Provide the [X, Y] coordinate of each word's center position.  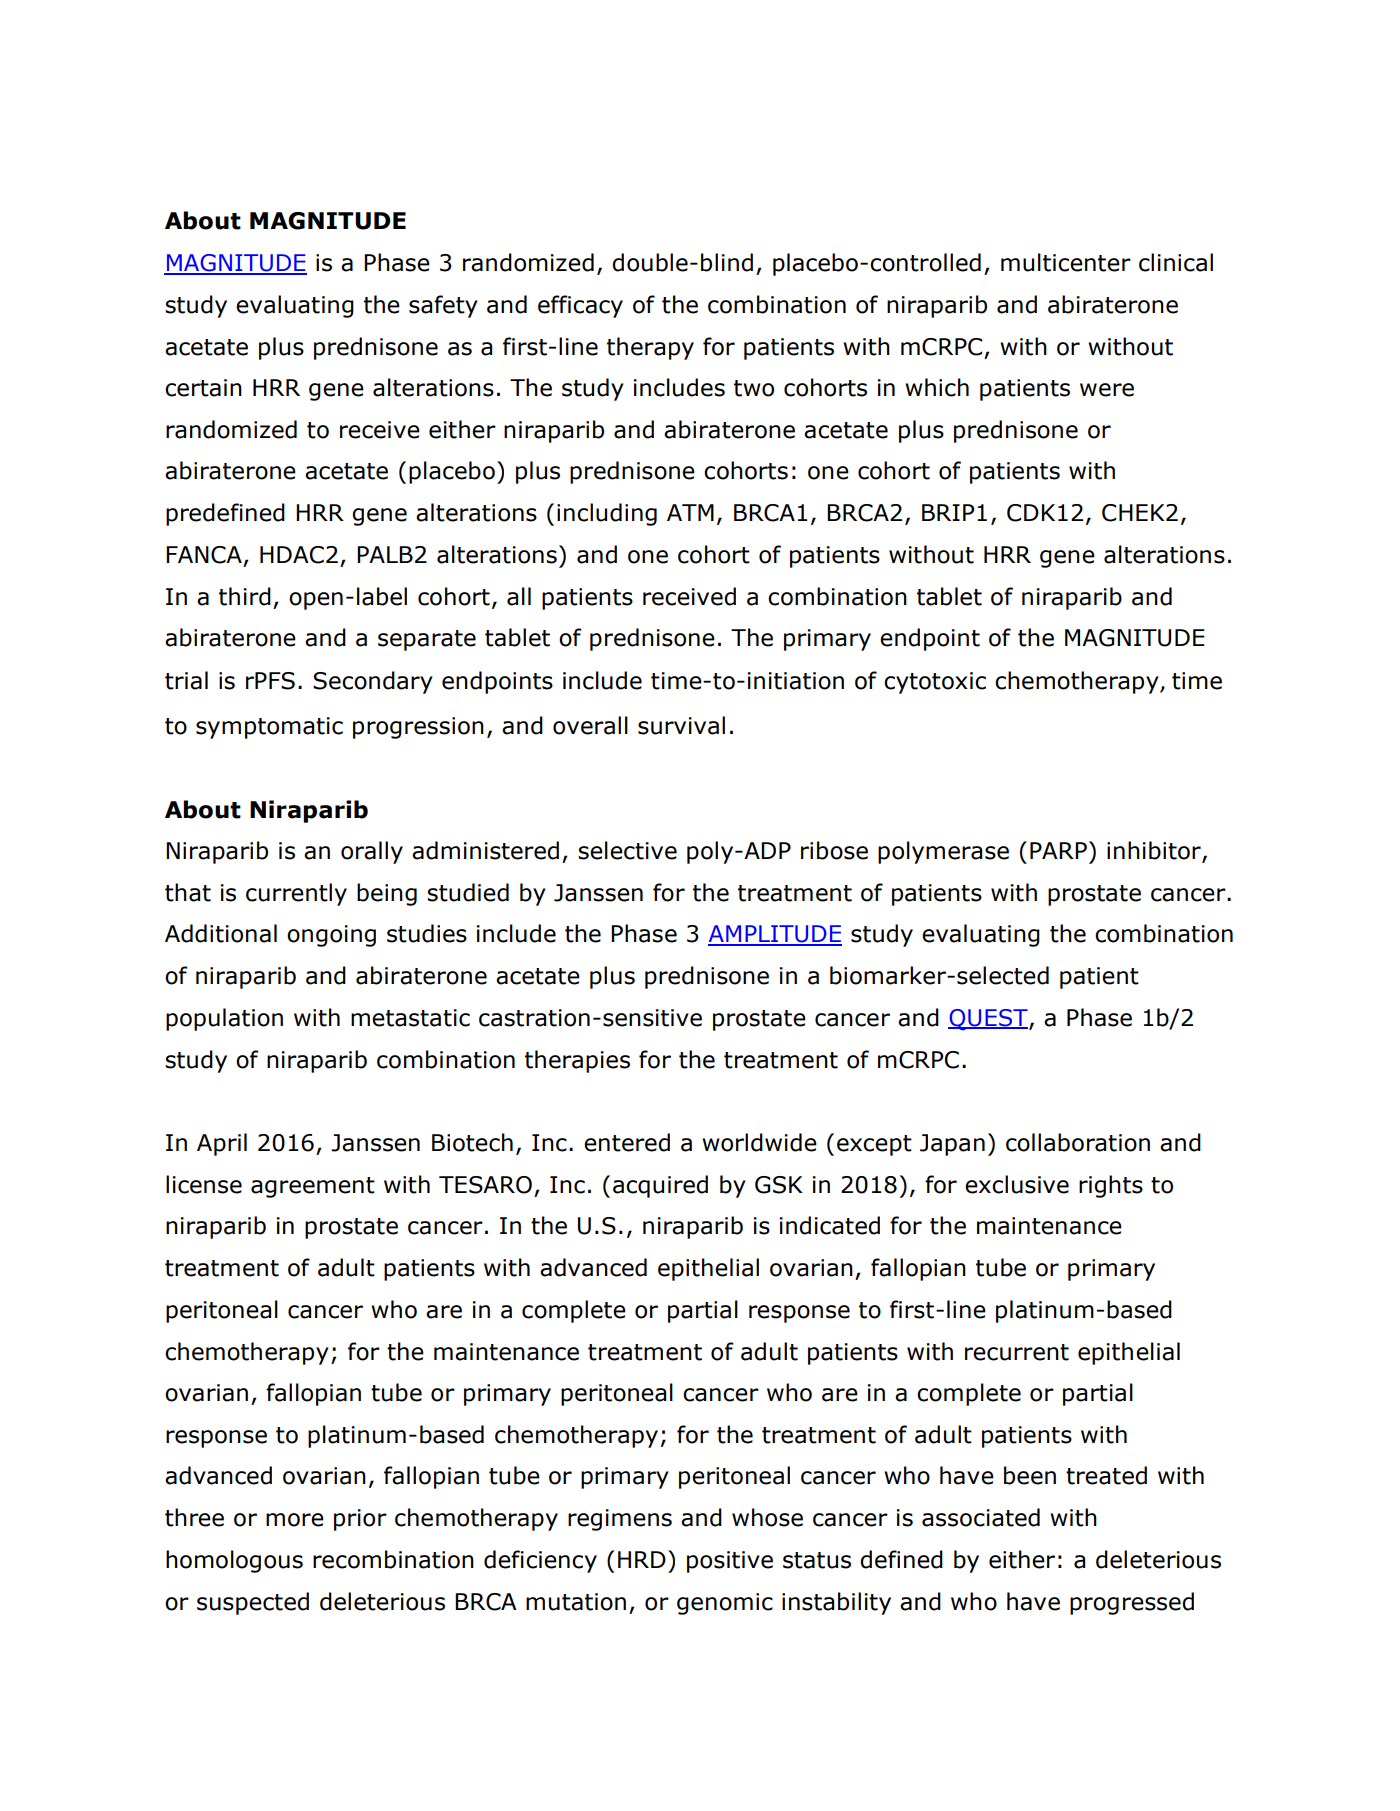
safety [443, 306]
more [295, 1520]
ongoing [331, 936]
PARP [1058, 850]
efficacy [580, 306]
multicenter [1066, 262]
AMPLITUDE [775, 935]
